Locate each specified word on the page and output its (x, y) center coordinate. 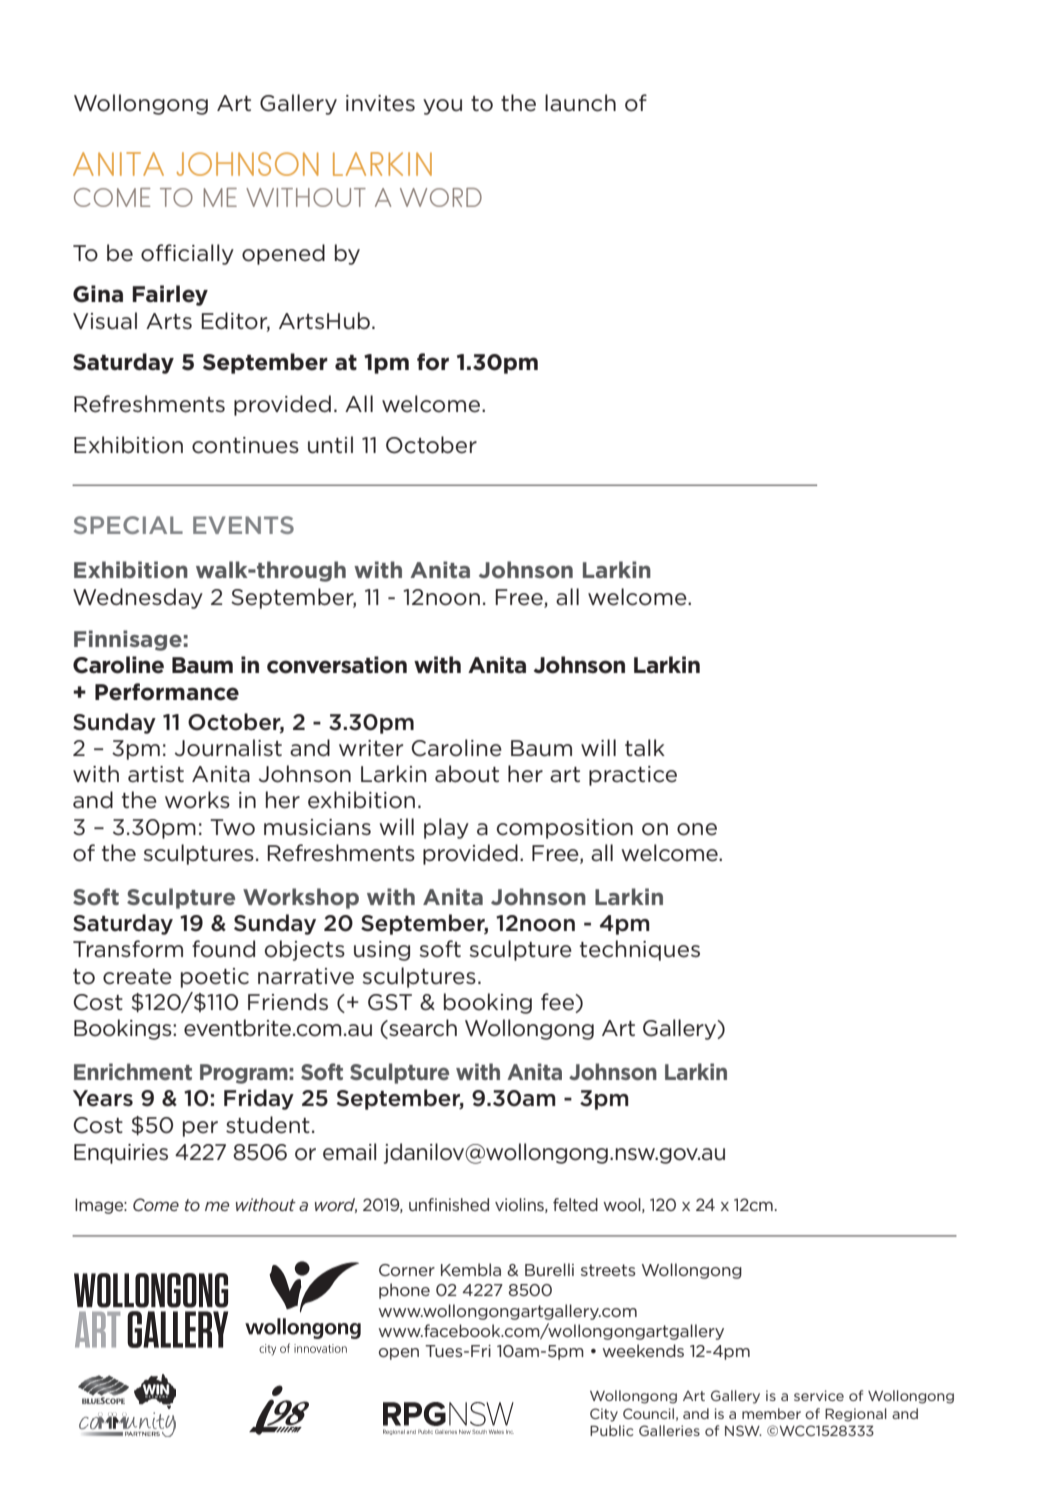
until (330, 445)
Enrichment (133, 1071)
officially (187, 254)
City (604, 1415)
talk (645, 748)
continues (245, 445)
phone (404, 1291)
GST (390, 1002)
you (442, 107)
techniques (640, 950)
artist (156, 774)
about (467, 774)
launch (580, 103)
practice (633, 776)
